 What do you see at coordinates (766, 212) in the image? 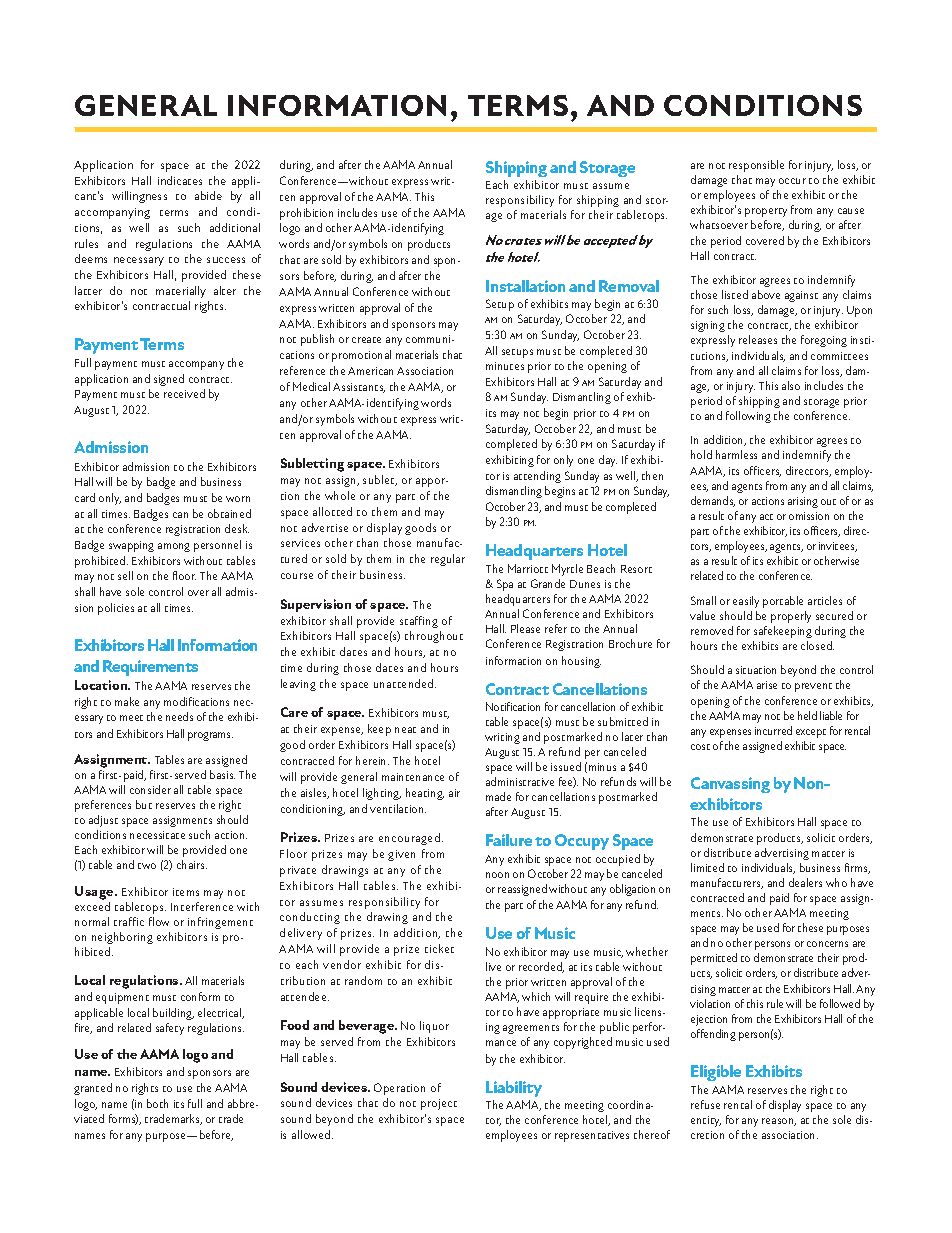
I see `property` at bounding box center [766, 212].
